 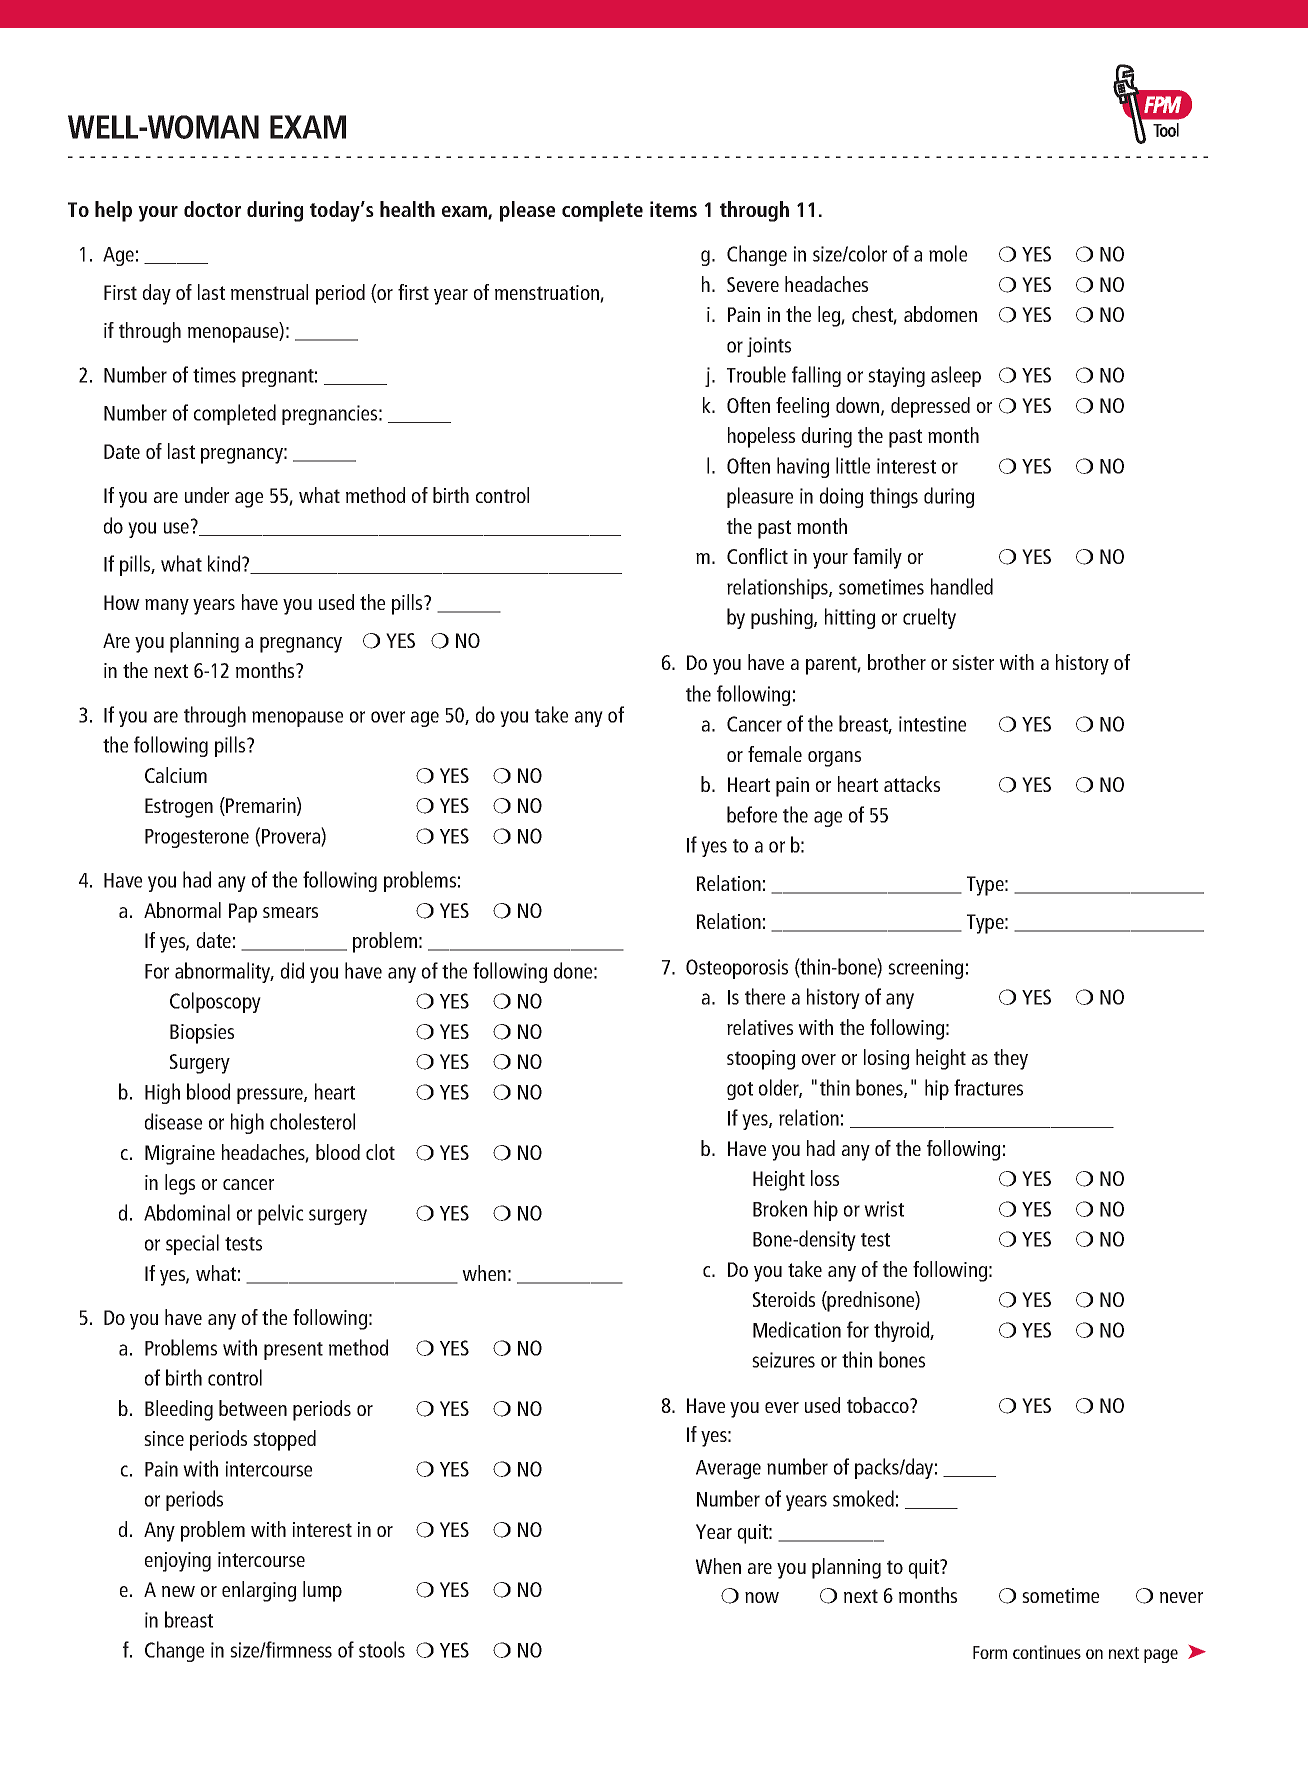 I want to click on handled, so click(x=962, y=586).
